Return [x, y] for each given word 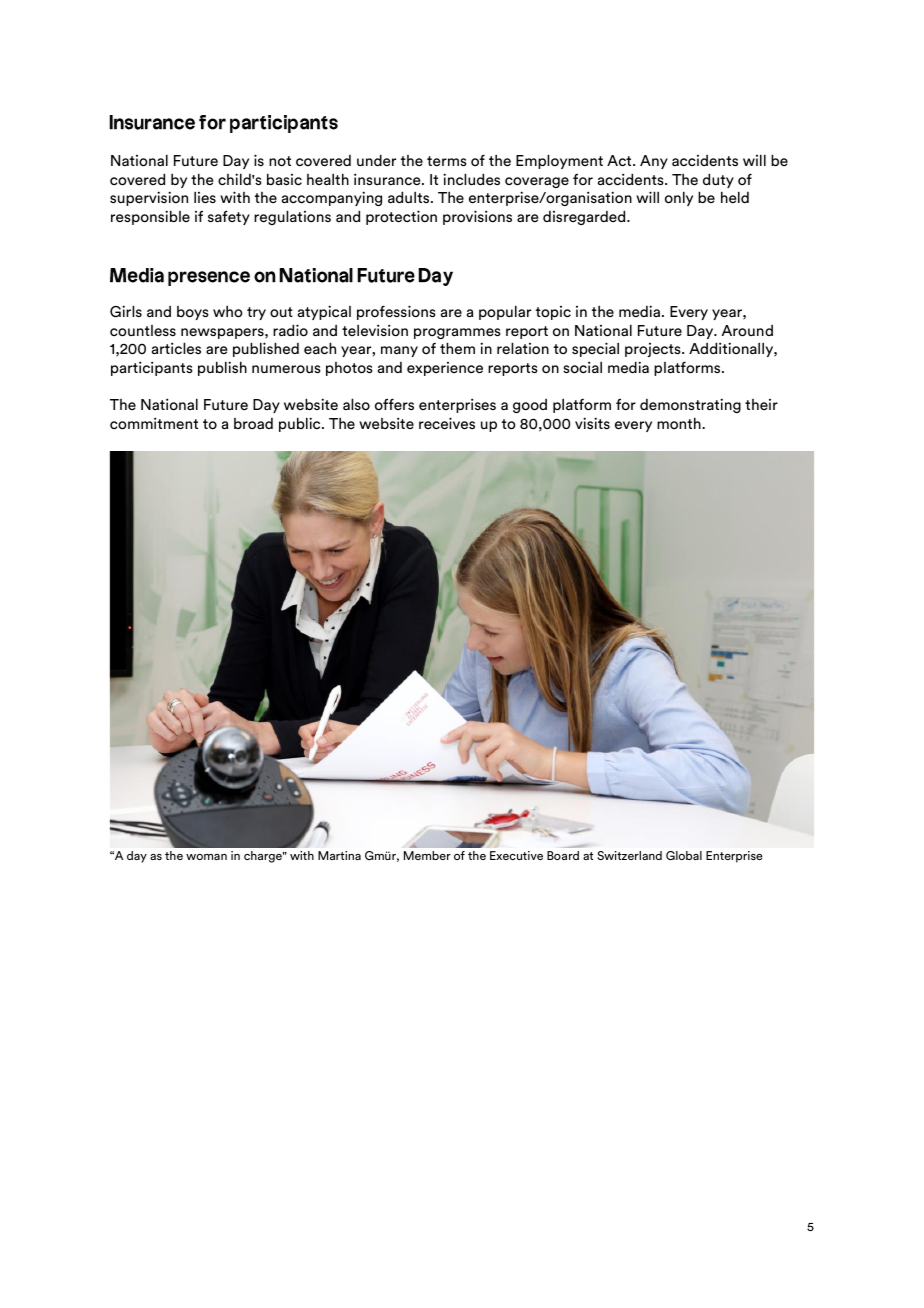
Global [684, 855]
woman [206, 857]
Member [427, 855]
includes [471, 179]
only [679, 198]
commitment [154, 423]
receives [447, 423]
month [680, 423]
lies [205, 197]
